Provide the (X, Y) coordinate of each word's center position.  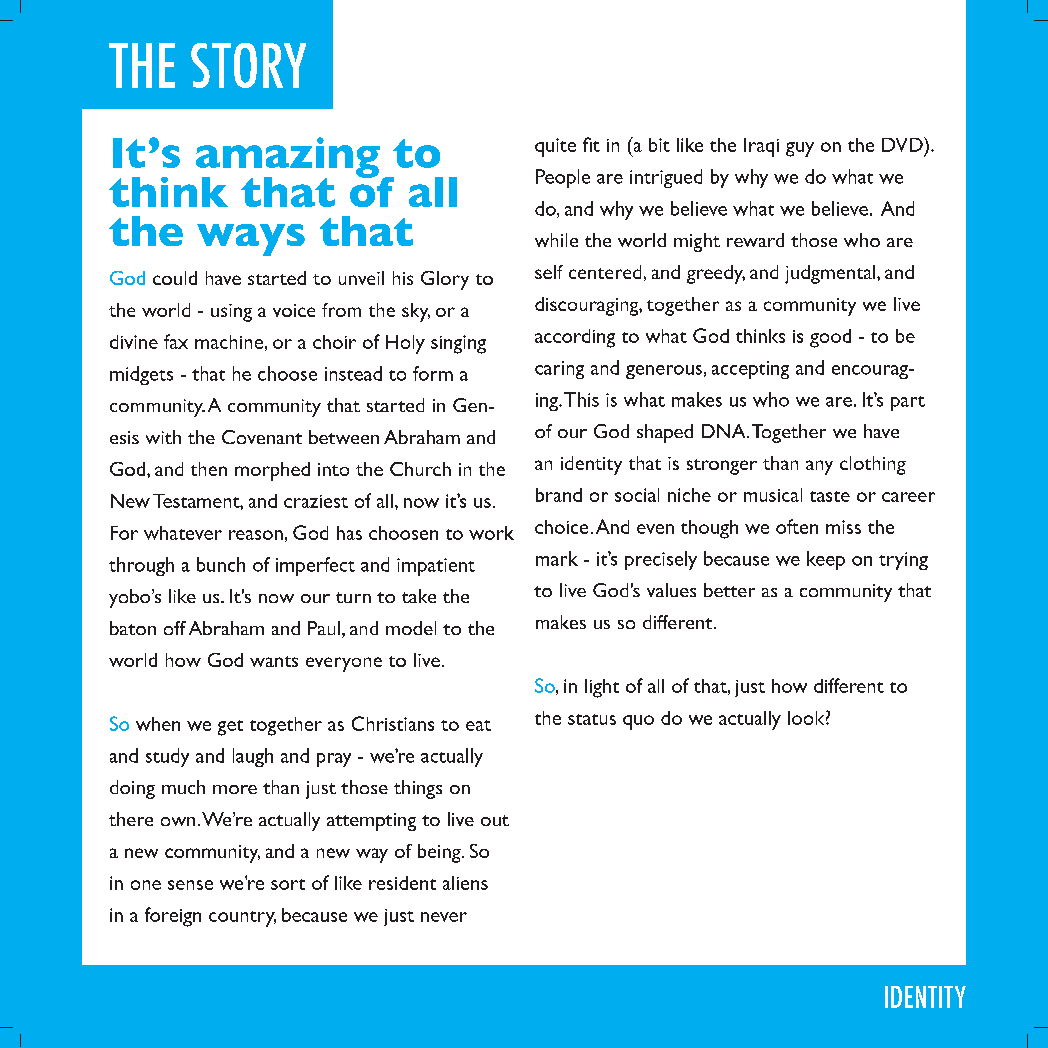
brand (559, 495)
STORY (248, 65)
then (209, 469)
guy (800, 149)
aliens (465, 883)
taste (830, 496)
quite (555, 147)
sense (190, 885)
